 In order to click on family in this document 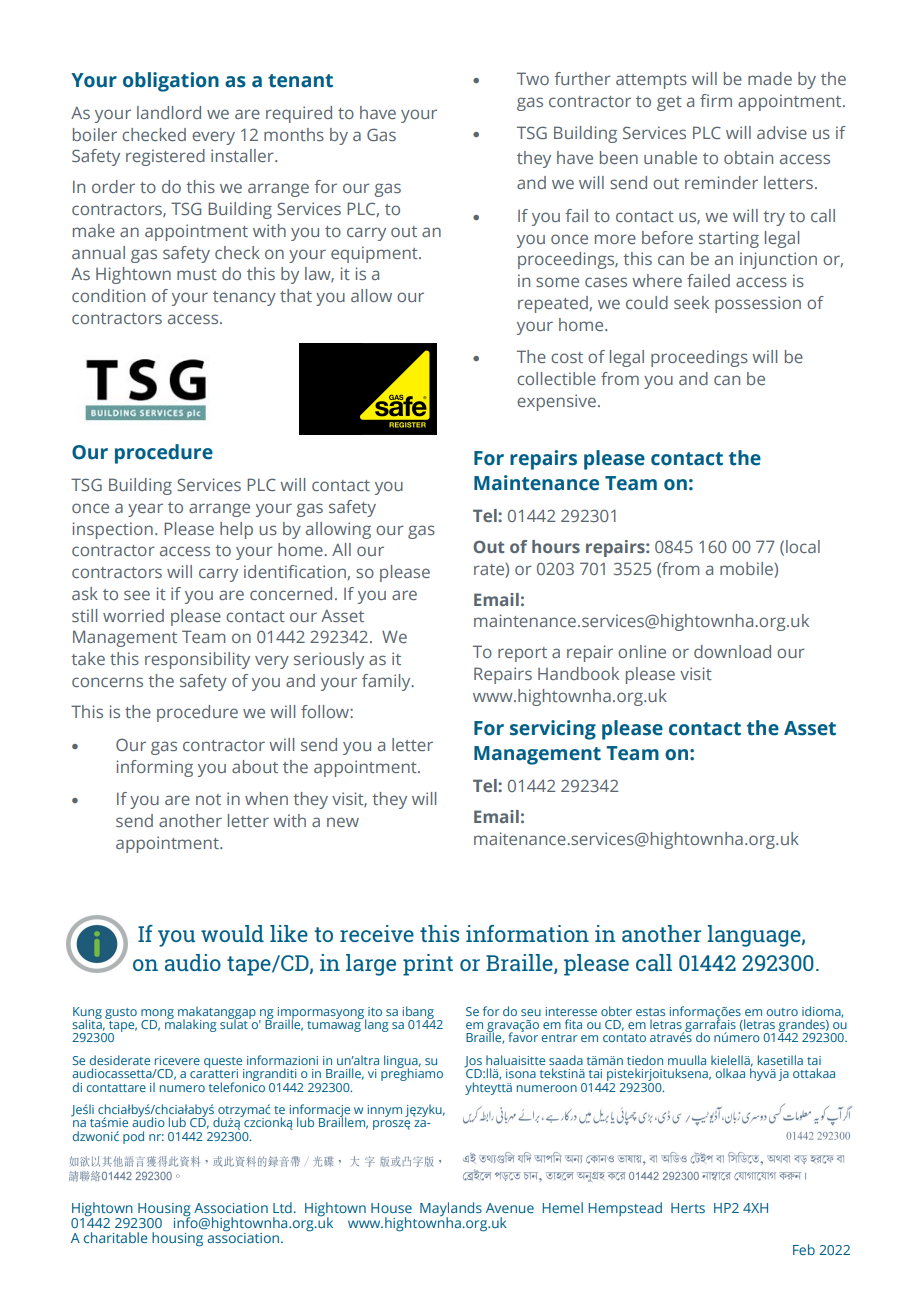, I will do `click(387, 682)`.
